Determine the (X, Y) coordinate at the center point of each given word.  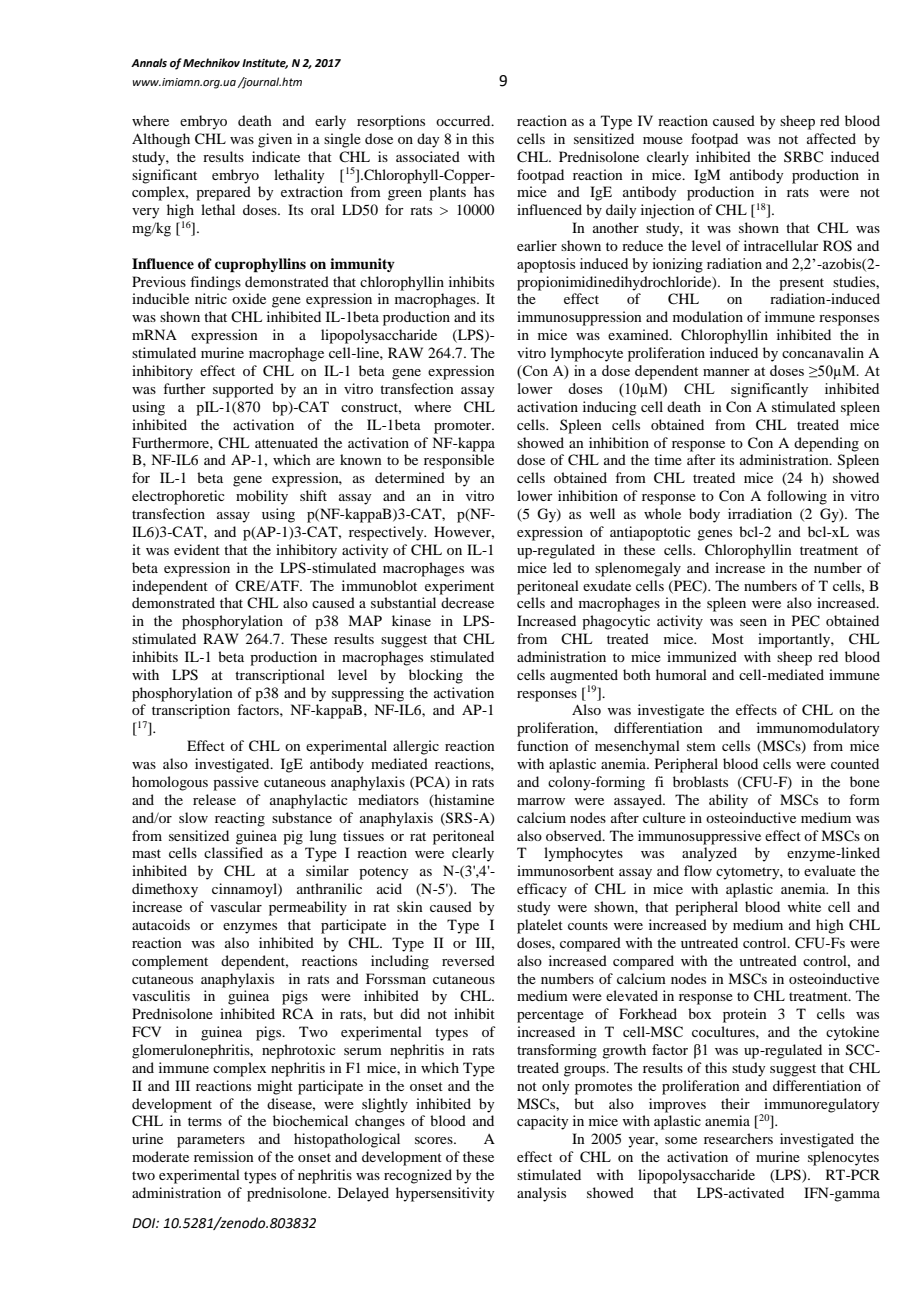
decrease (467, 602)
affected (831, 138)
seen (753, 622)
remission (224, 1156)
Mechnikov (211, 62)
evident (197, 549)
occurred (464, 120)
